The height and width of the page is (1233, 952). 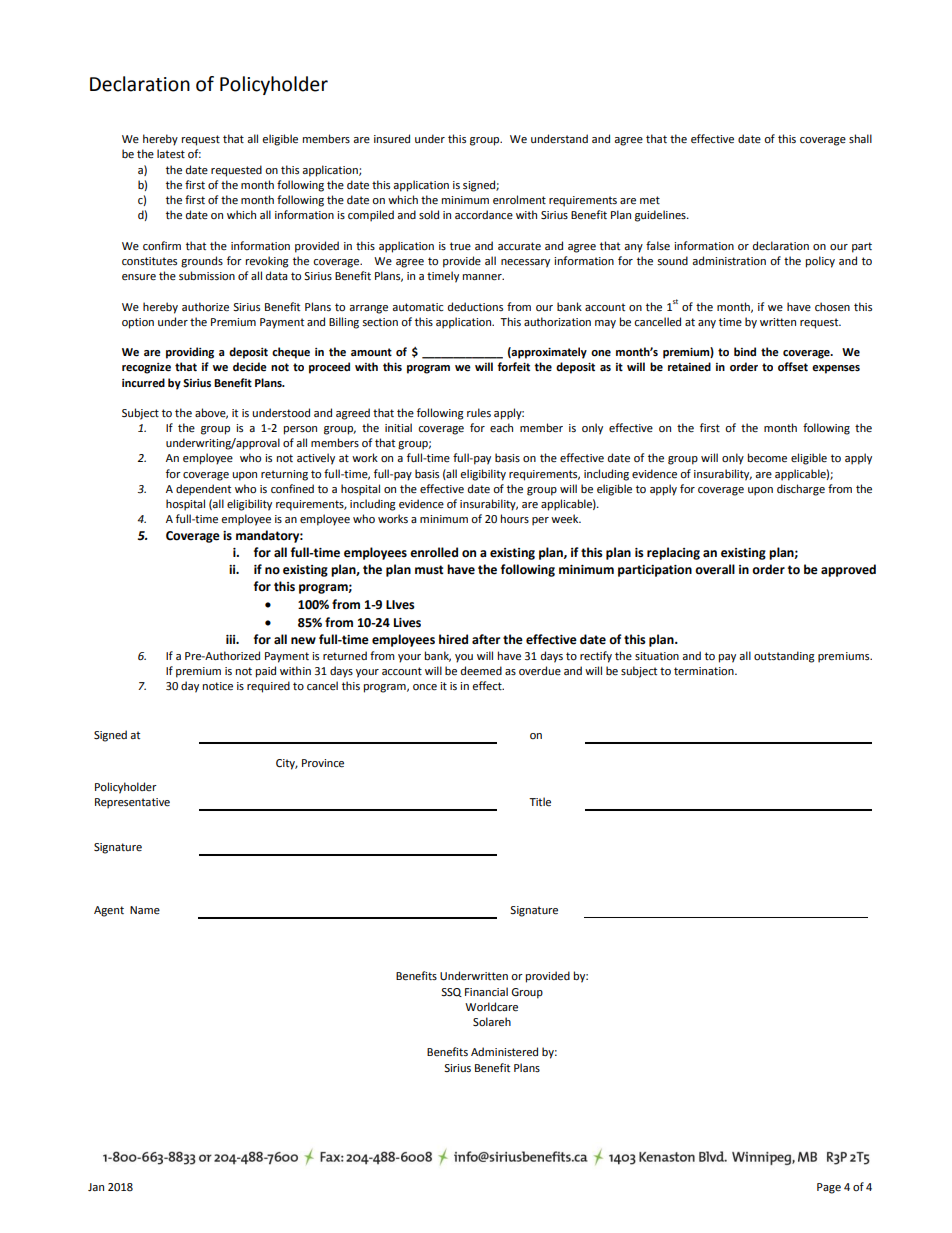 I want to click on Page, so click(x=829, y=1188).
